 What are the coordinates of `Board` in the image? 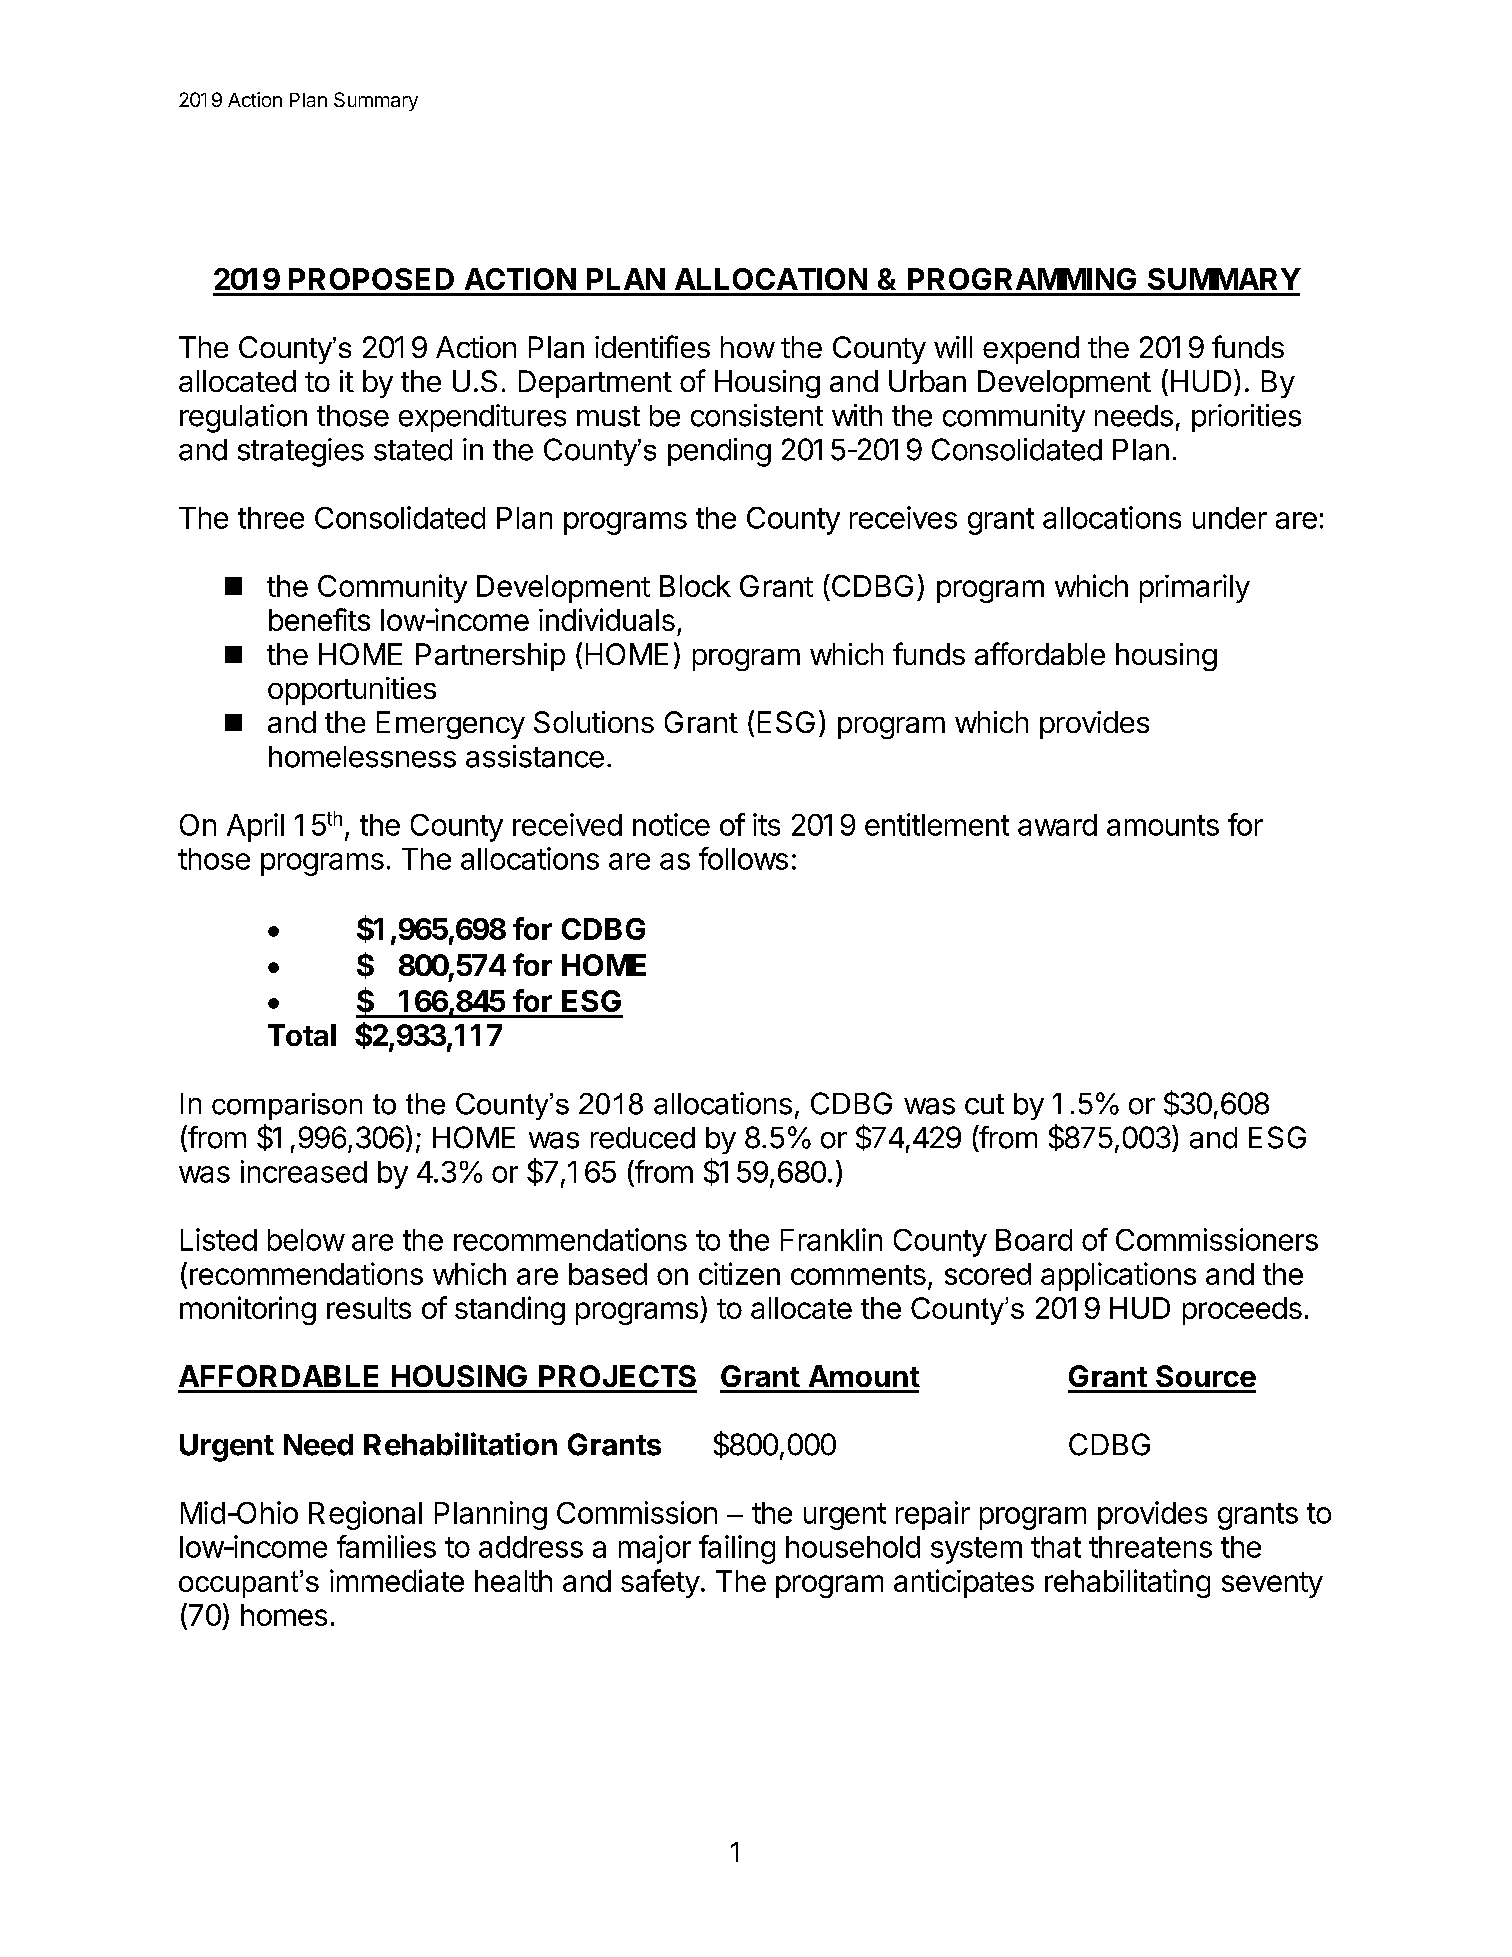 It's located at (1034, 1240).
